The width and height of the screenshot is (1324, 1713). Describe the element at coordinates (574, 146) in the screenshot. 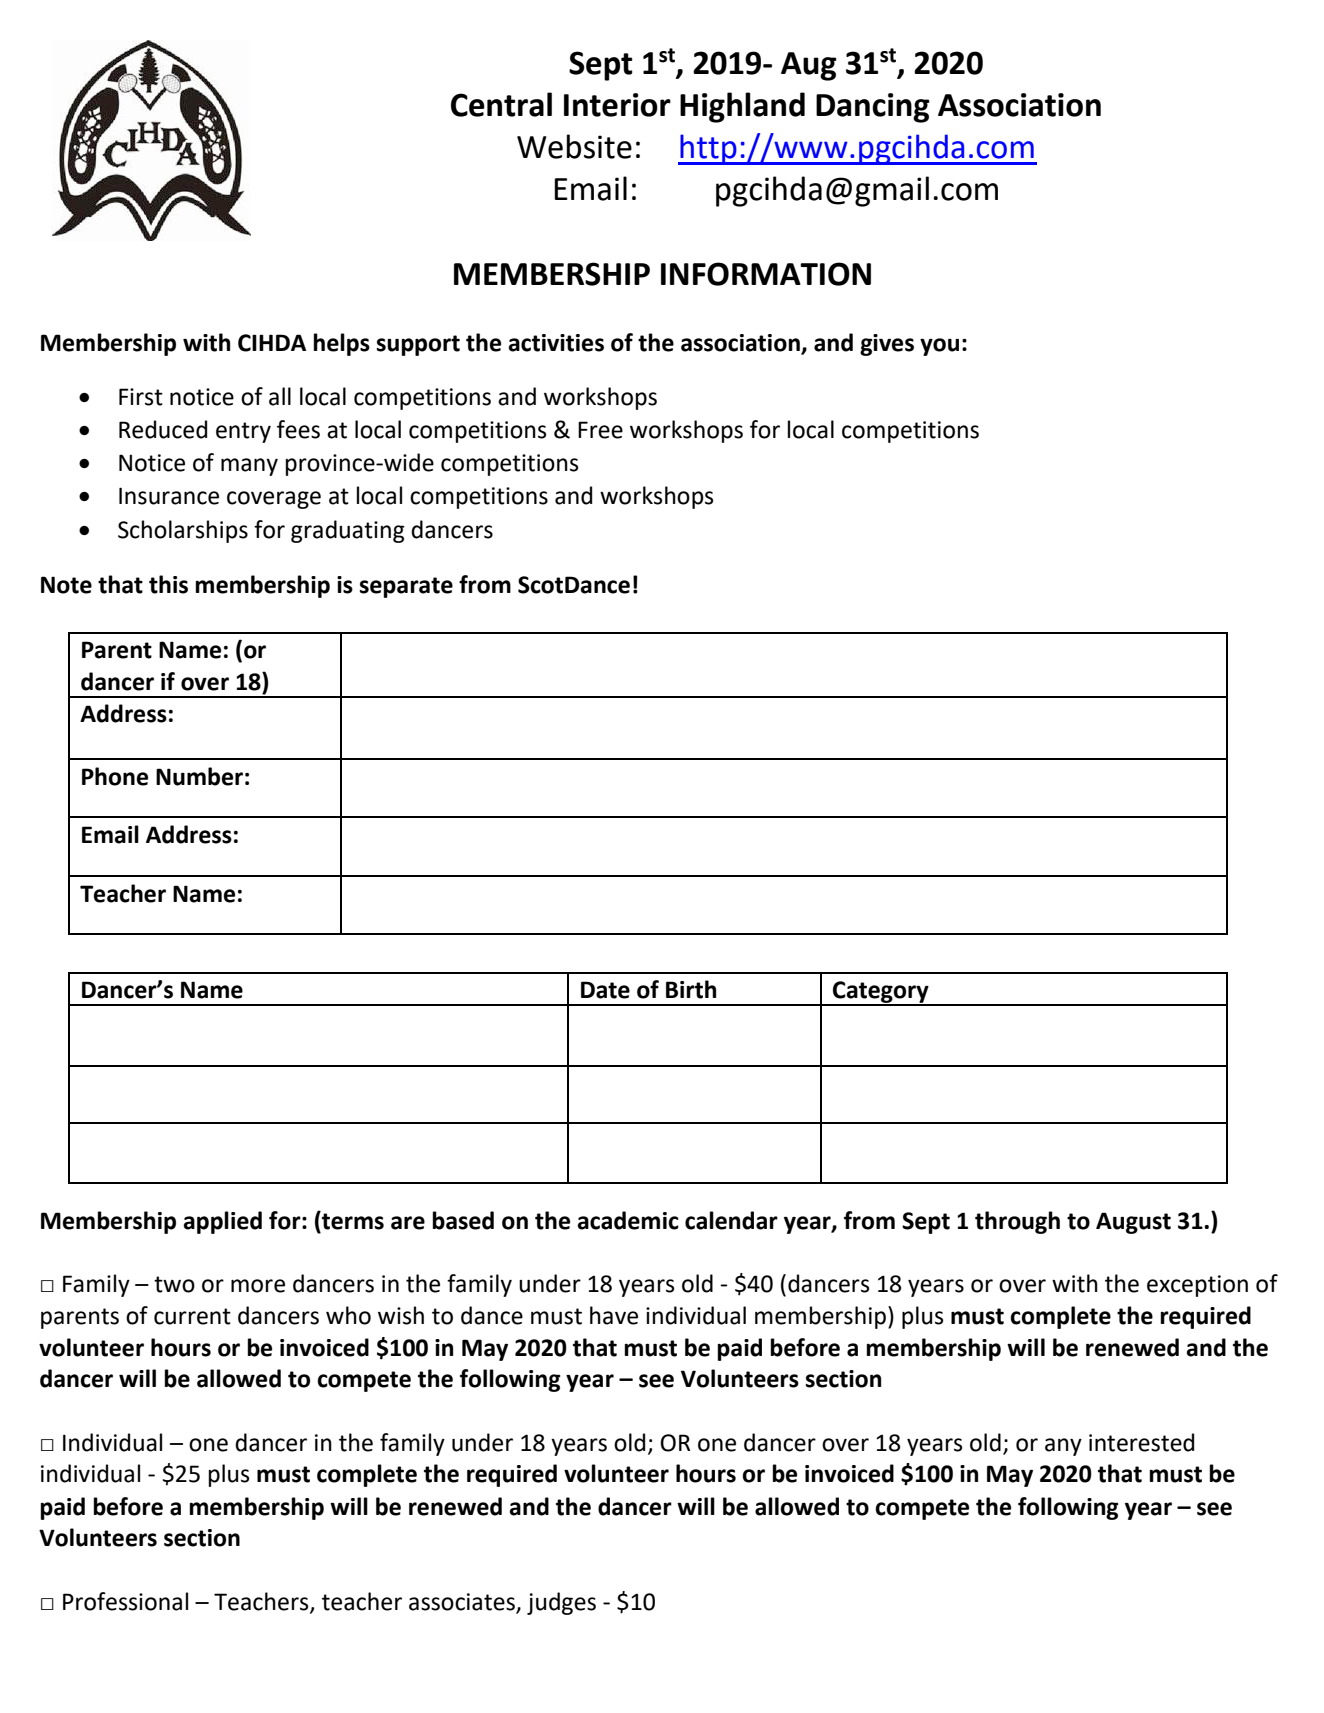

I see `Website` at that location.
